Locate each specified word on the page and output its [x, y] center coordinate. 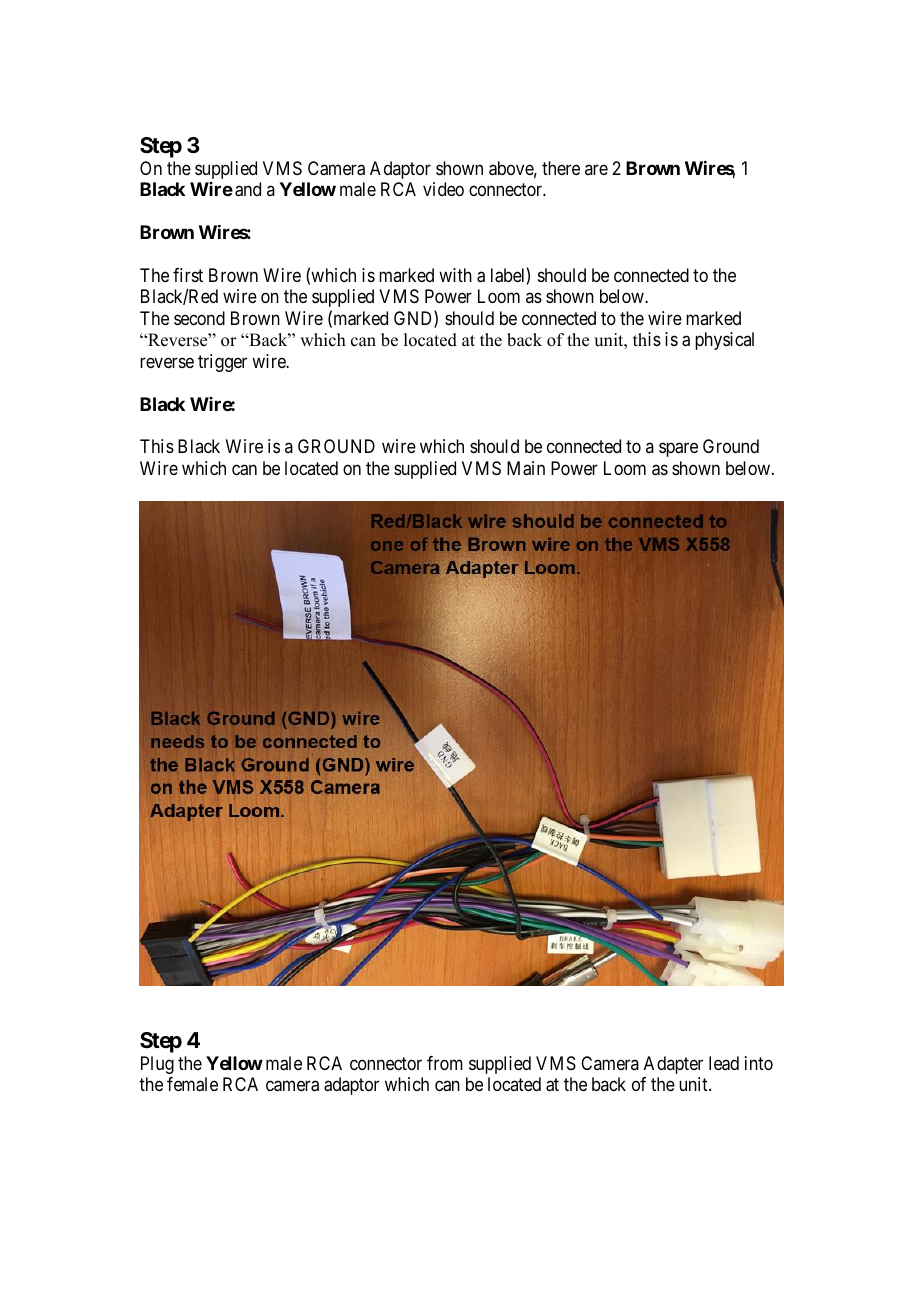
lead [724, 1063]
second [199, 318]
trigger [222, 363]
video [443, 189]
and [248, 189]
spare [678, 450]
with [455, 275]
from [445, 1063]
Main [526, 468]
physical [724, 341]
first [188, 275]
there [561, 168]
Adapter [673, 1065]
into [759, 1063]
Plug [157, 1065]
